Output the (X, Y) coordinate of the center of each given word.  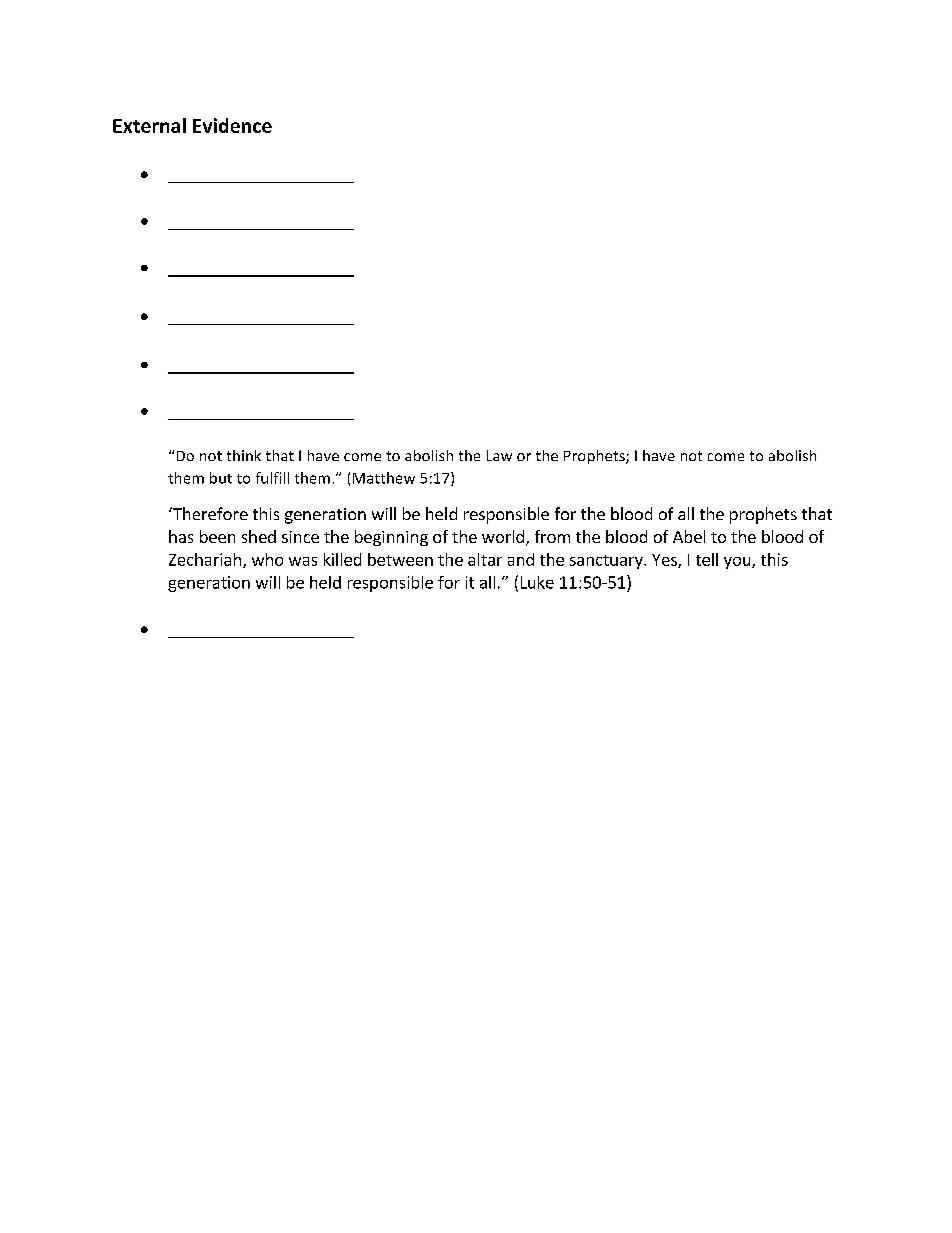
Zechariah (205, 559)
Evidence (232, 125)
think (244, 455)
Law (499, 455)
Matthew (384, 478)
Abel (689, 536)
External (149, 125)
